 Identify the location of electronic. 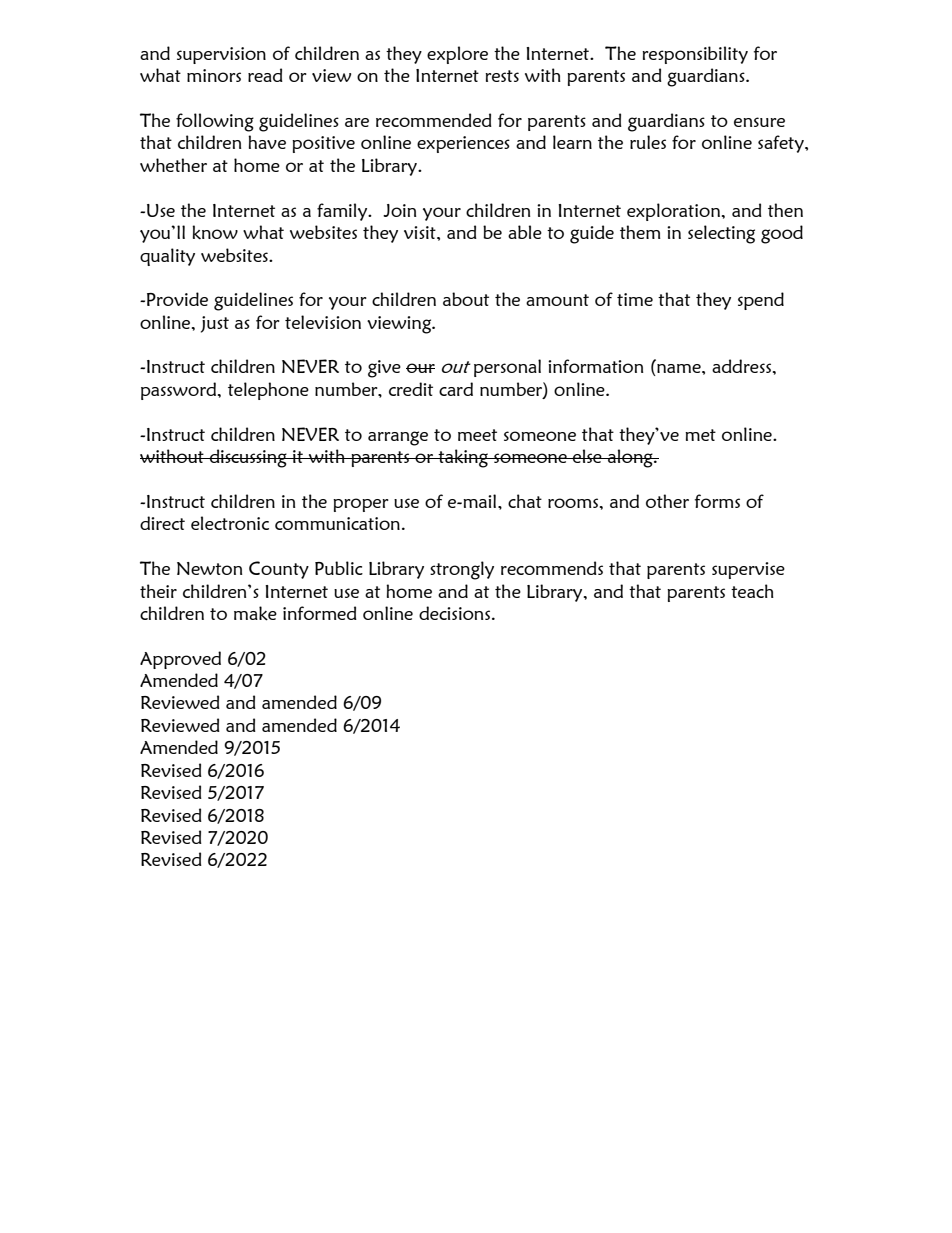
(230, 523).
